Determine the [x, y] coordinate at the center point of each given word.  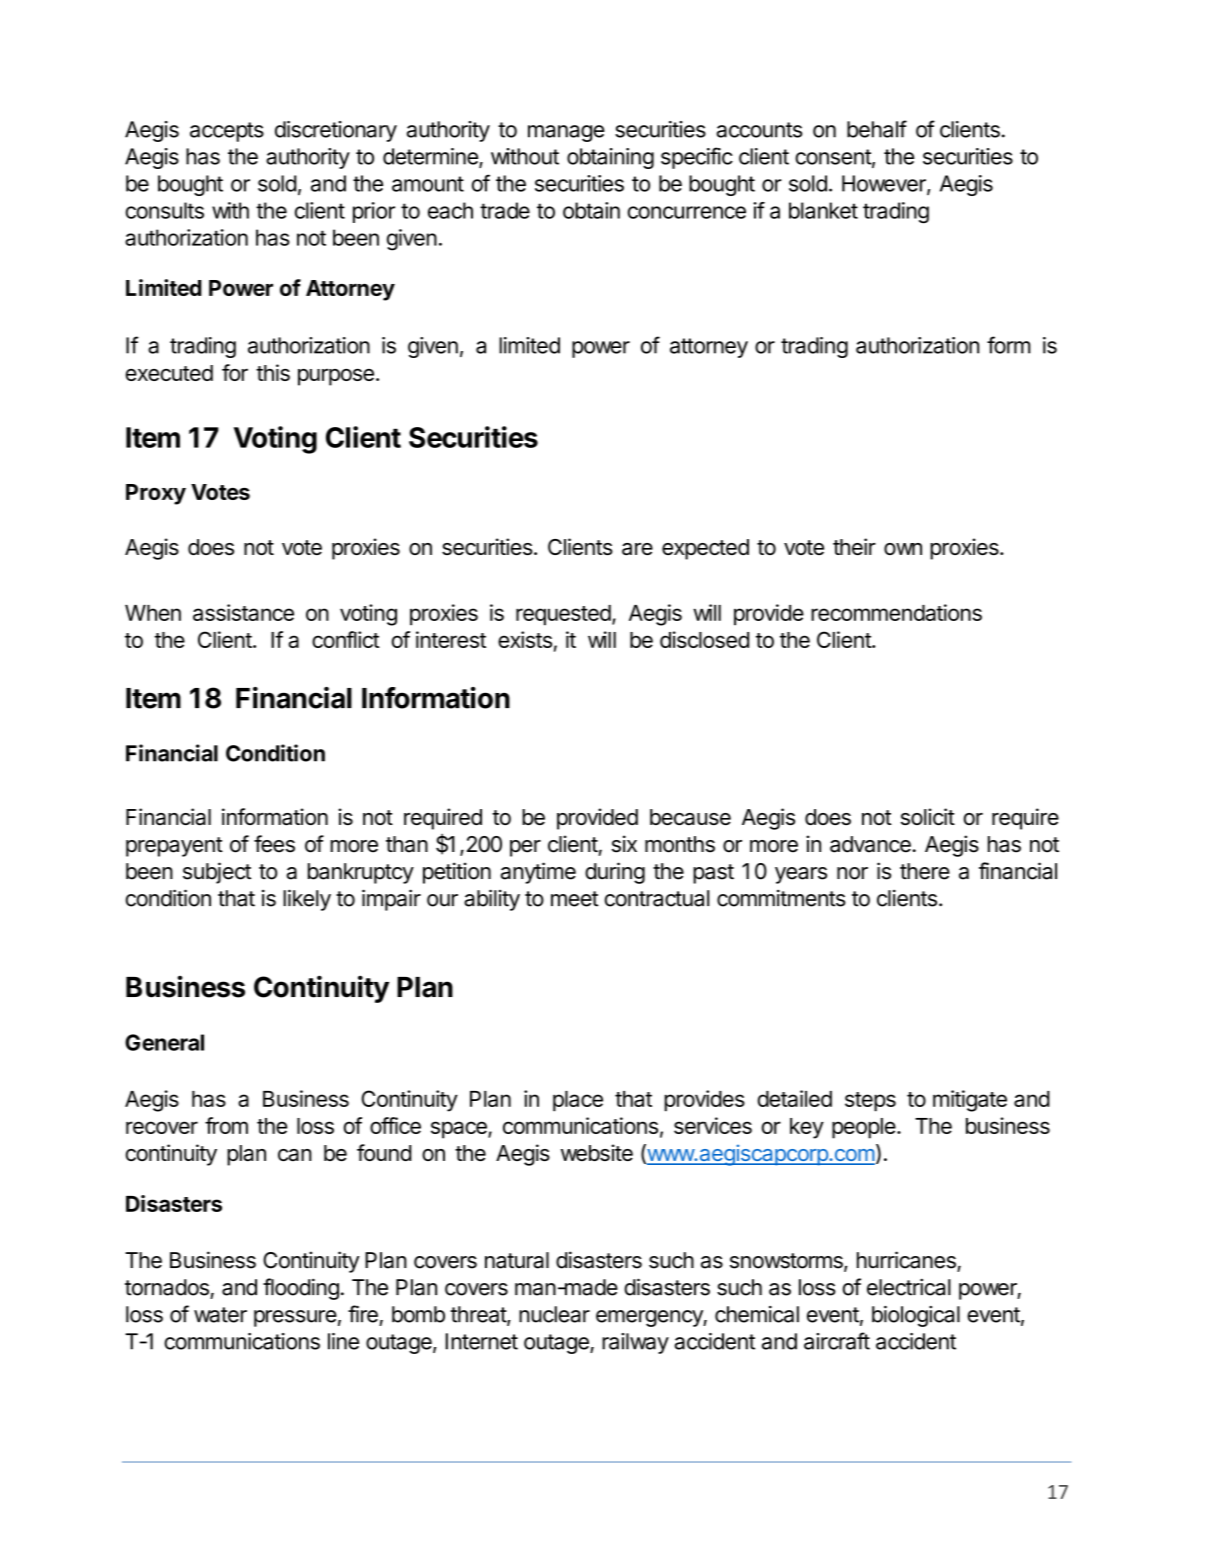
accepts [227, 132]
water [220, 1315]
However [885, 184]
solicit [928, 816]
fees [274, 844]
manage [566, 133]
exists [525, 639]
